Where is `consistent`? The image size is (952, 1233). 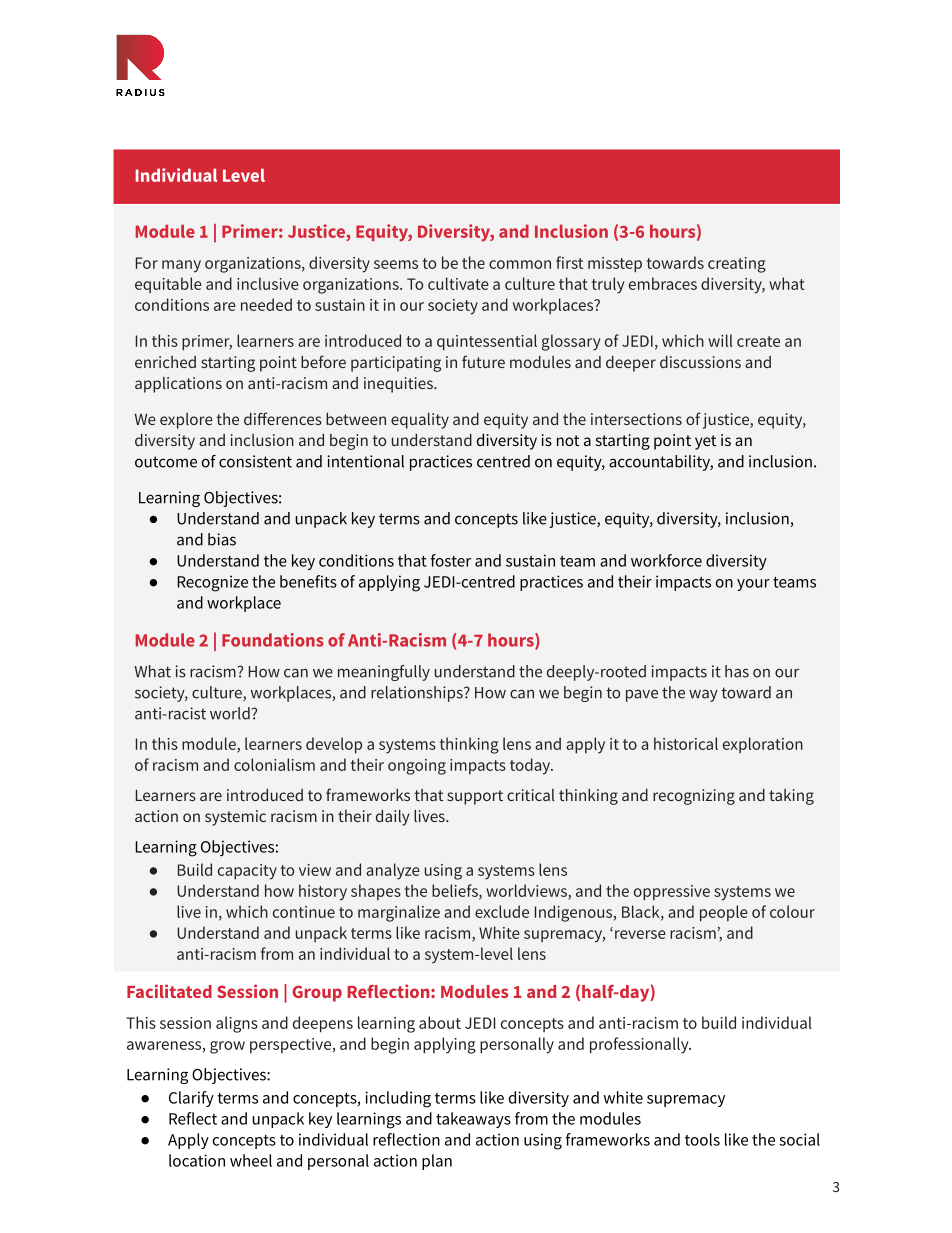
consistent is located at coordinates (255, 461).
